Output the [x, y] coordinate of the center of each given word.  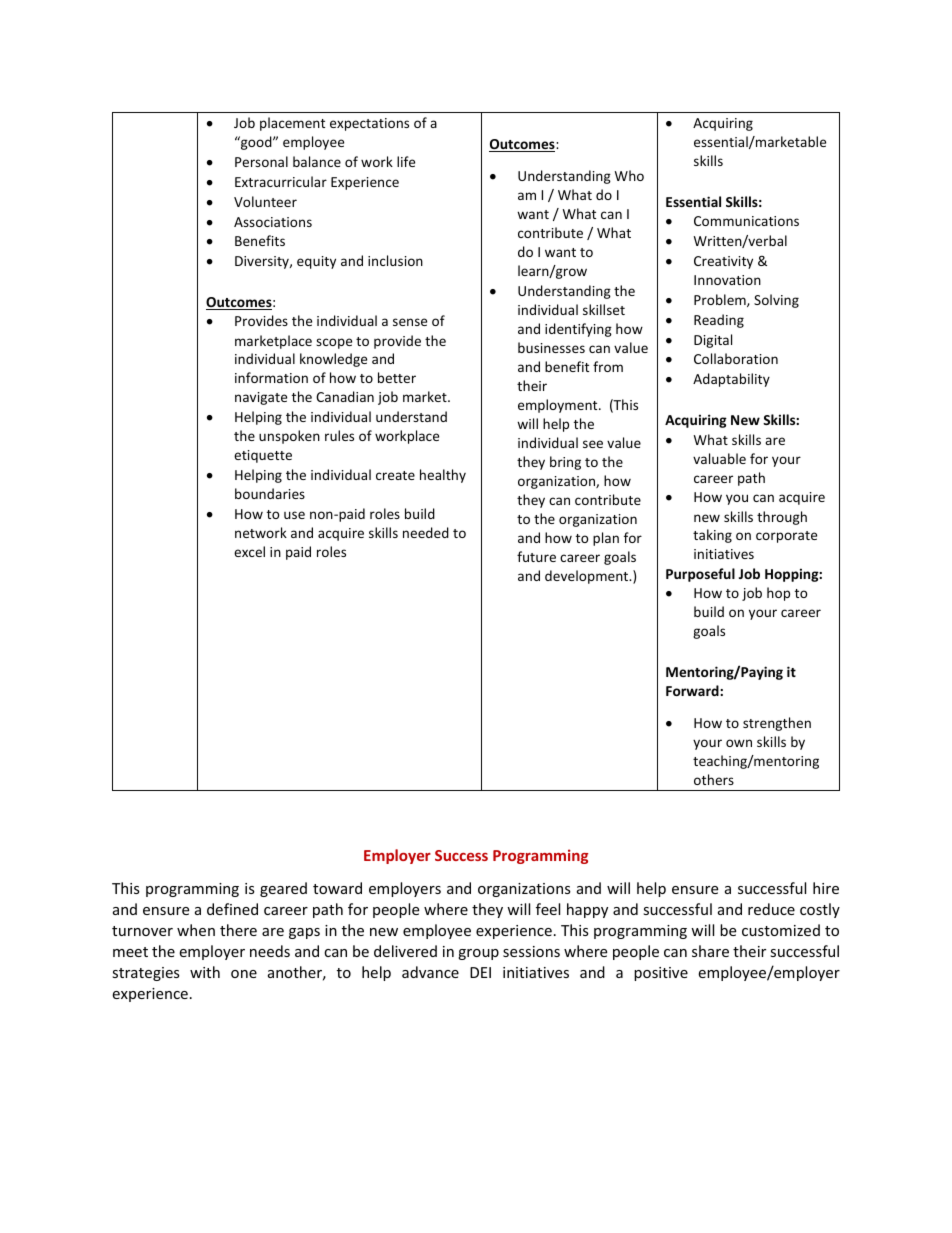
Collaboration [736, 358]
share [710, 951]
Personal [261, 161]
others [714, 779]
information [271, 377]
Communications [746, 221]
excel [249, 551]
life [406, 161]
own [739, 743]
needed [426, 532]
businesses [551, 347]
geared [283, 889]
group [478, 954]
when [196, 930]
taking [712, 536]
